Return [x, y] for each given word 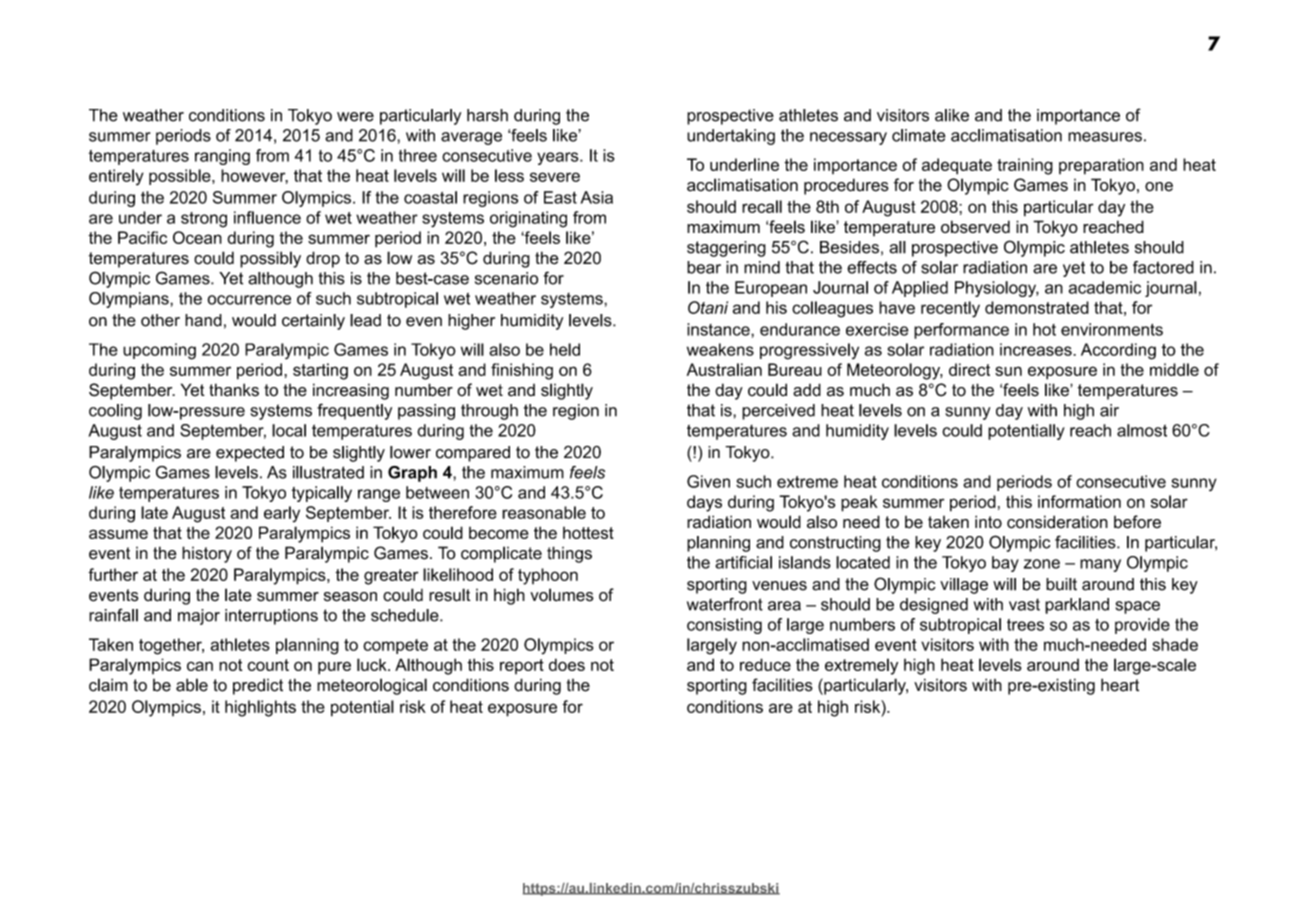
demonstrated [1037, 307]
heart [1120, 685]
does [567, 664]
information [1079, 501]
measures [1105, 137]
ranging [222, 157]
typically [322, 494]
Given [708, 481]
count [268, 665]
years [559, 158]
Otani [708, 307]
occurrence [249, 300]
